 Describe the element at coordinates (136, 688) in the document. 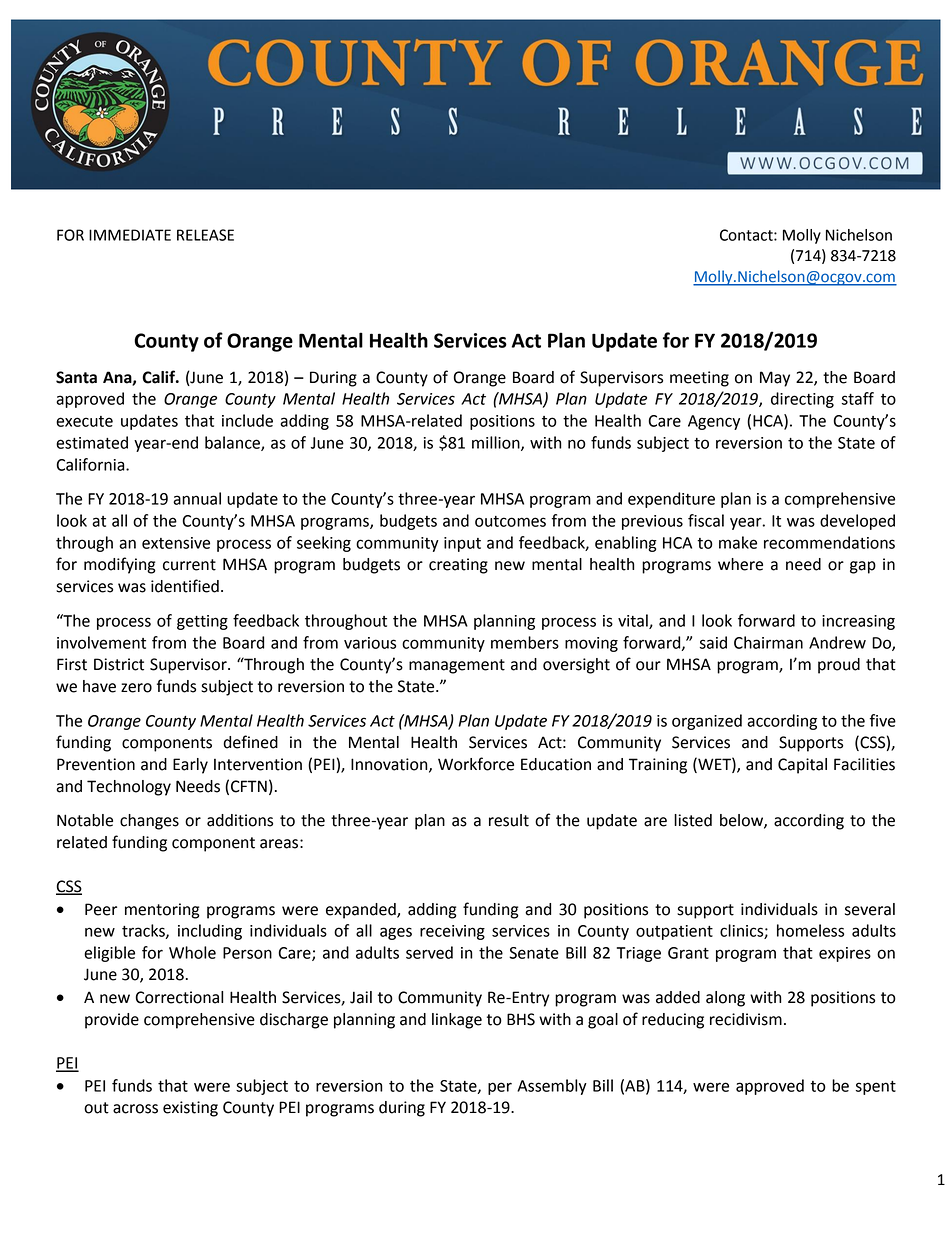

I see `zero` at that location.
